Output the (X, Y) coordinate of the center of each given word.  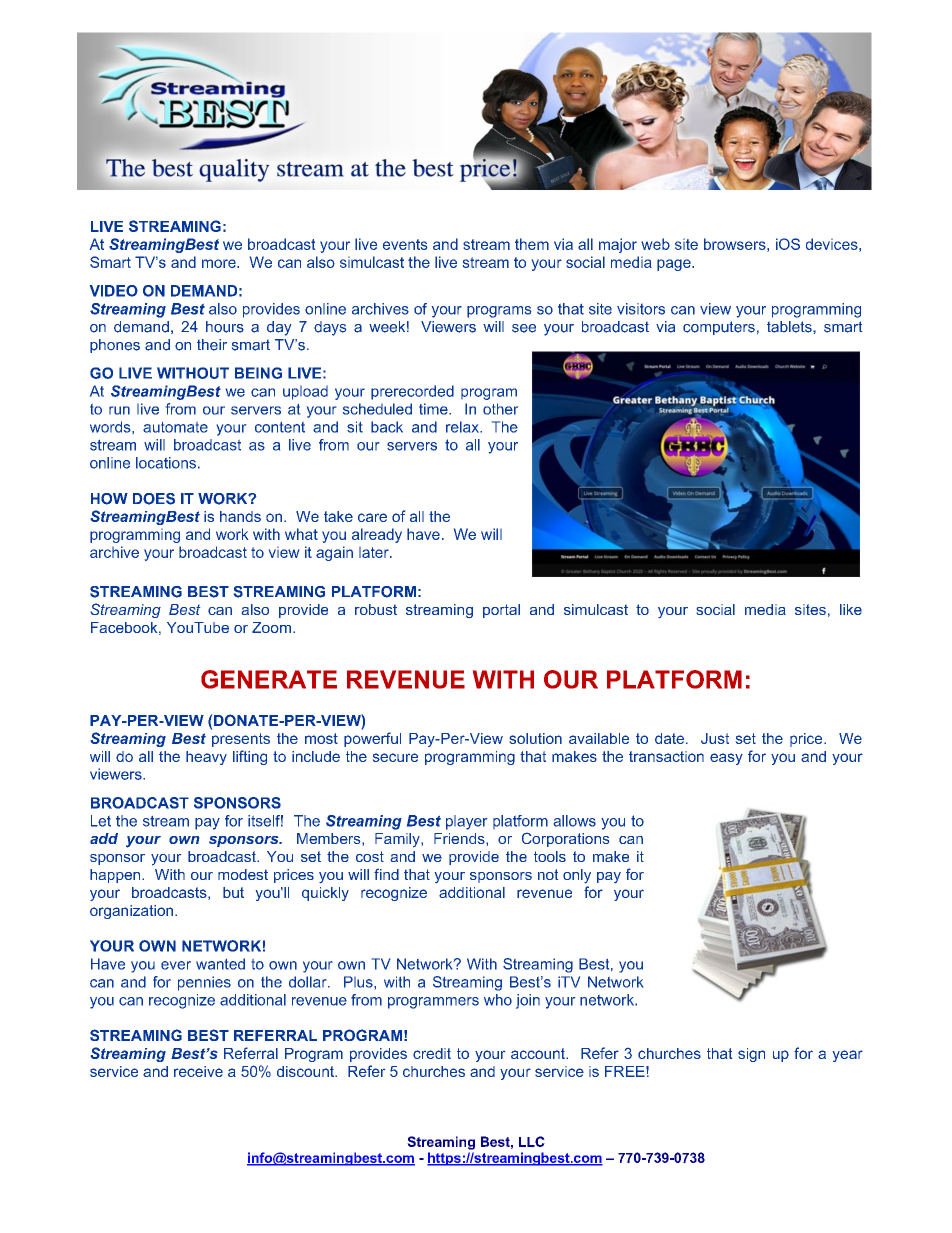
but (233, 892)
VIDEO (114, 291)
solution (536, 738)
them (532, 244)
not (548, 874)
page (675, 265)
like (851, 609)
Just (715, 738)
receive (198, 1071)
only (577, 876)
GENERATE (269, 679)
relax (463, 427)
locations (166, 463)
